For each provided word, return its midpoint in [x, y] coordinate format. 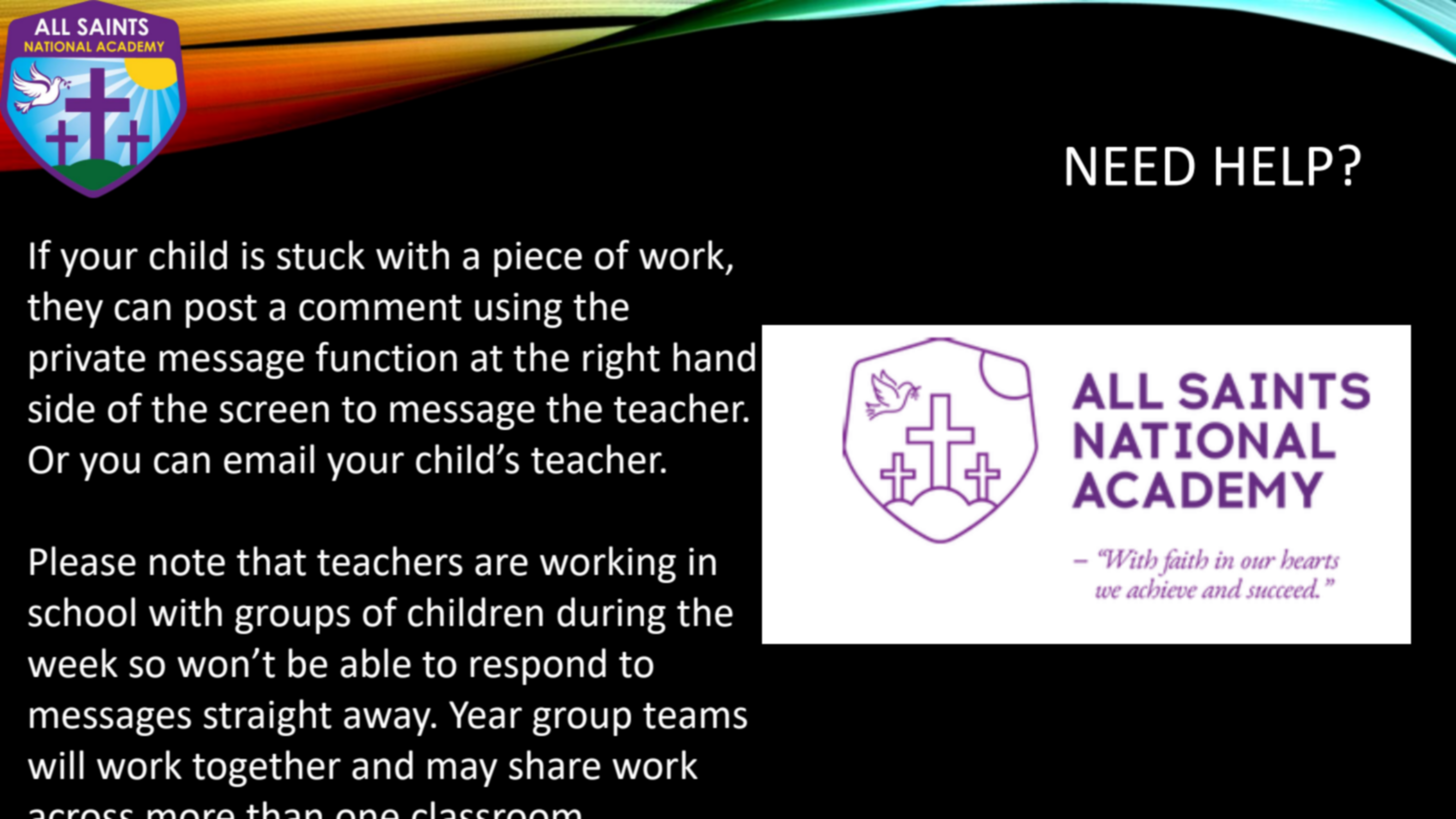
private [87, 361]
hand [714, 357]
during [611, 615]
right [621, 360]
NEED [1130, 166]
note [187, 563]
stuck [321, 255]
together [266, 768]
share [554, 765]
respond [538, 666]
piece [538, 259]
